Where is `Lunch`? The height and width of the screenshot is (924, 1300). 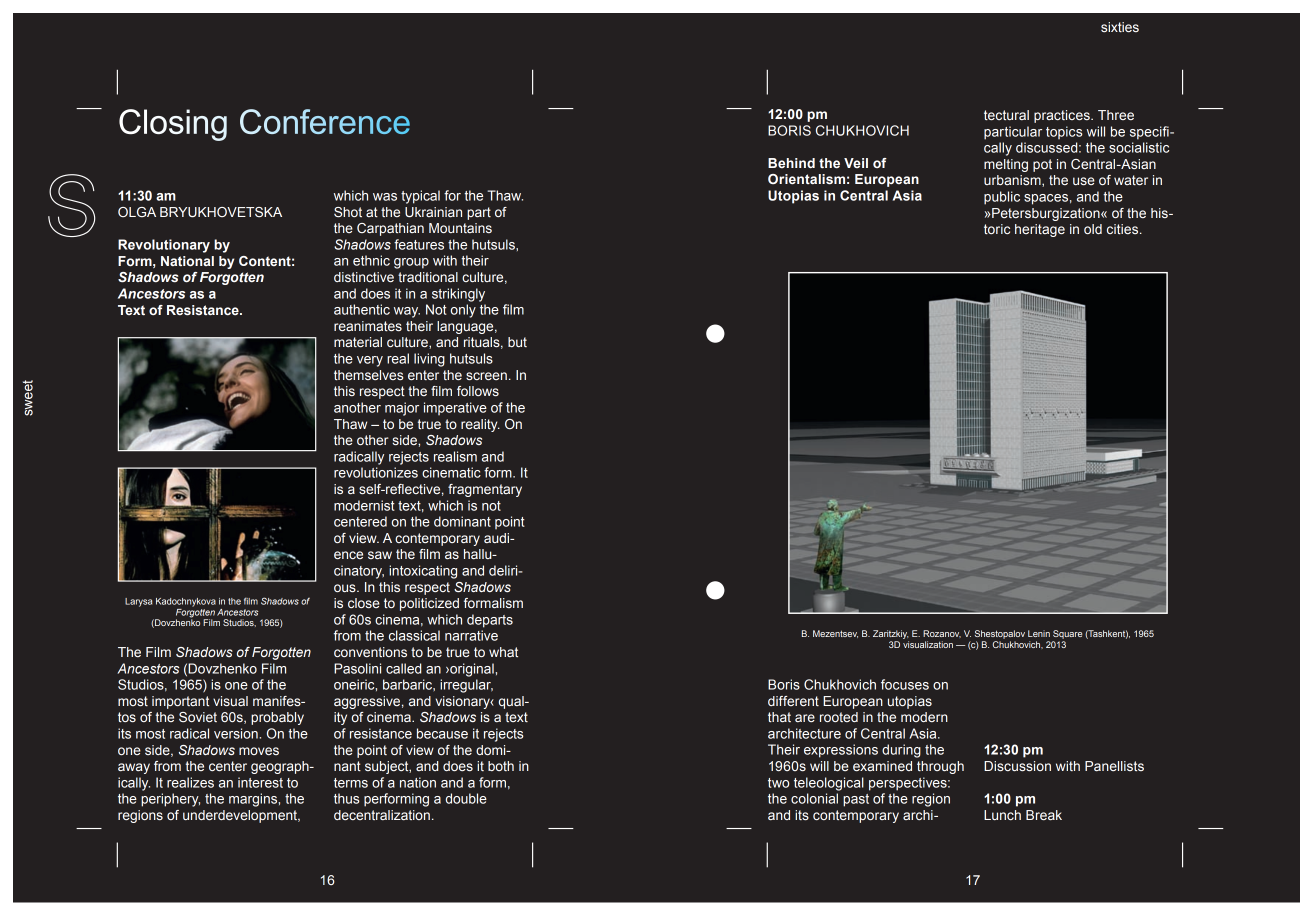 Lunch is located at coordinates (1002, 815).
